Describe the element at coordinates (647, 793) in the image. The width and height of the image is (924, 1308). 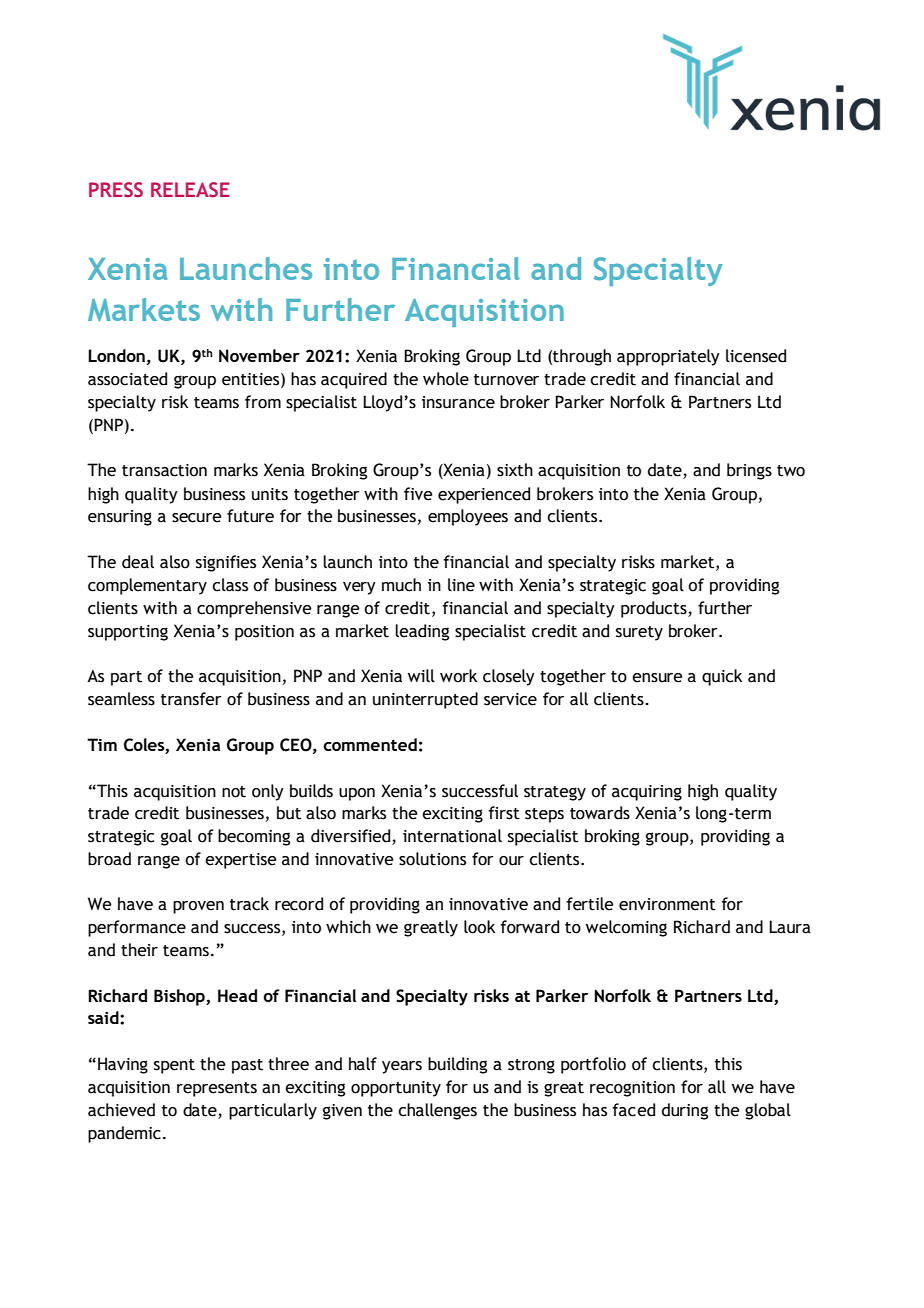
I see `acquiring` at that location.
